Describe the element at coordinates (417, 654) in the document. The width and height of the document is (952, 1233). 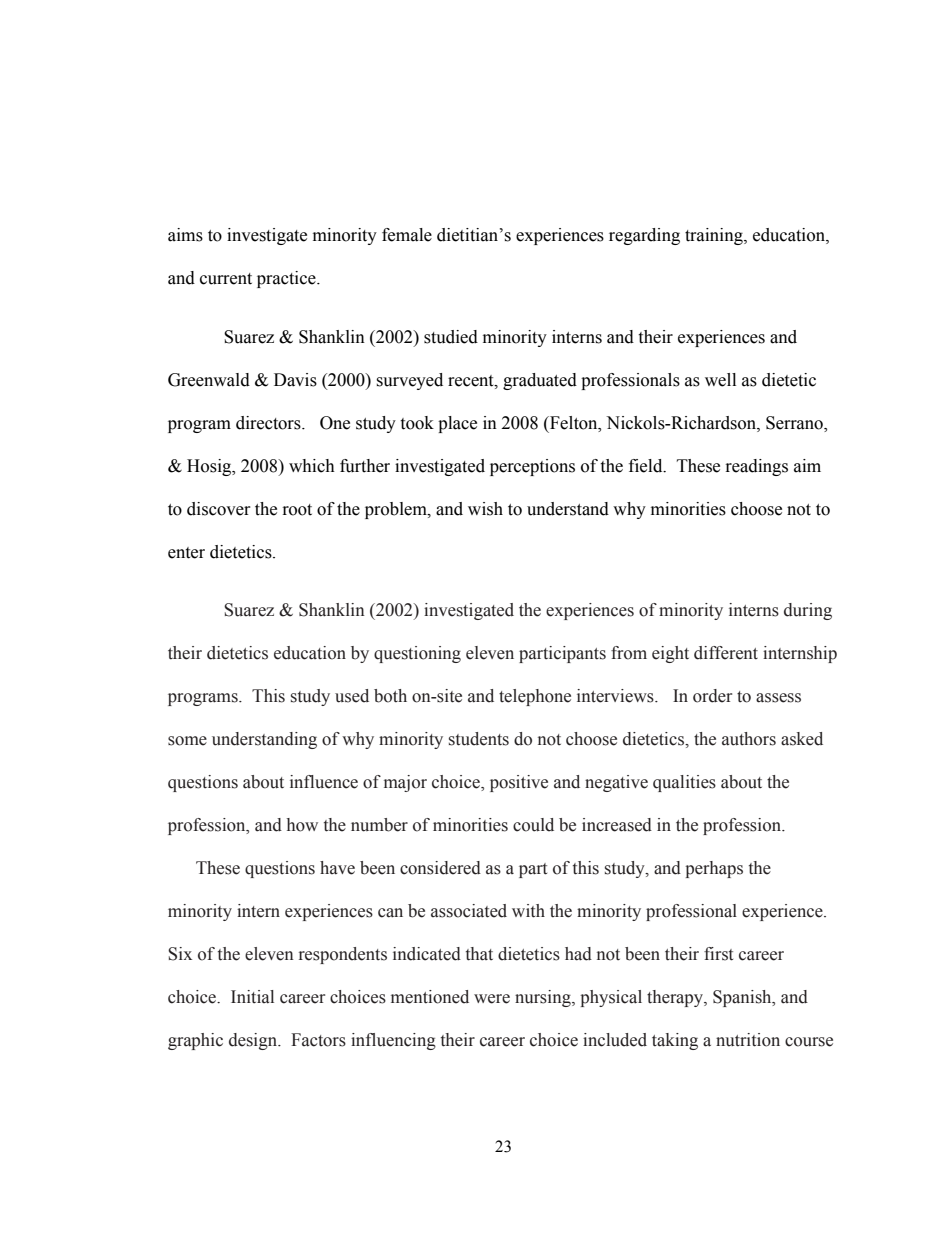
I see `questioning` at that location.
